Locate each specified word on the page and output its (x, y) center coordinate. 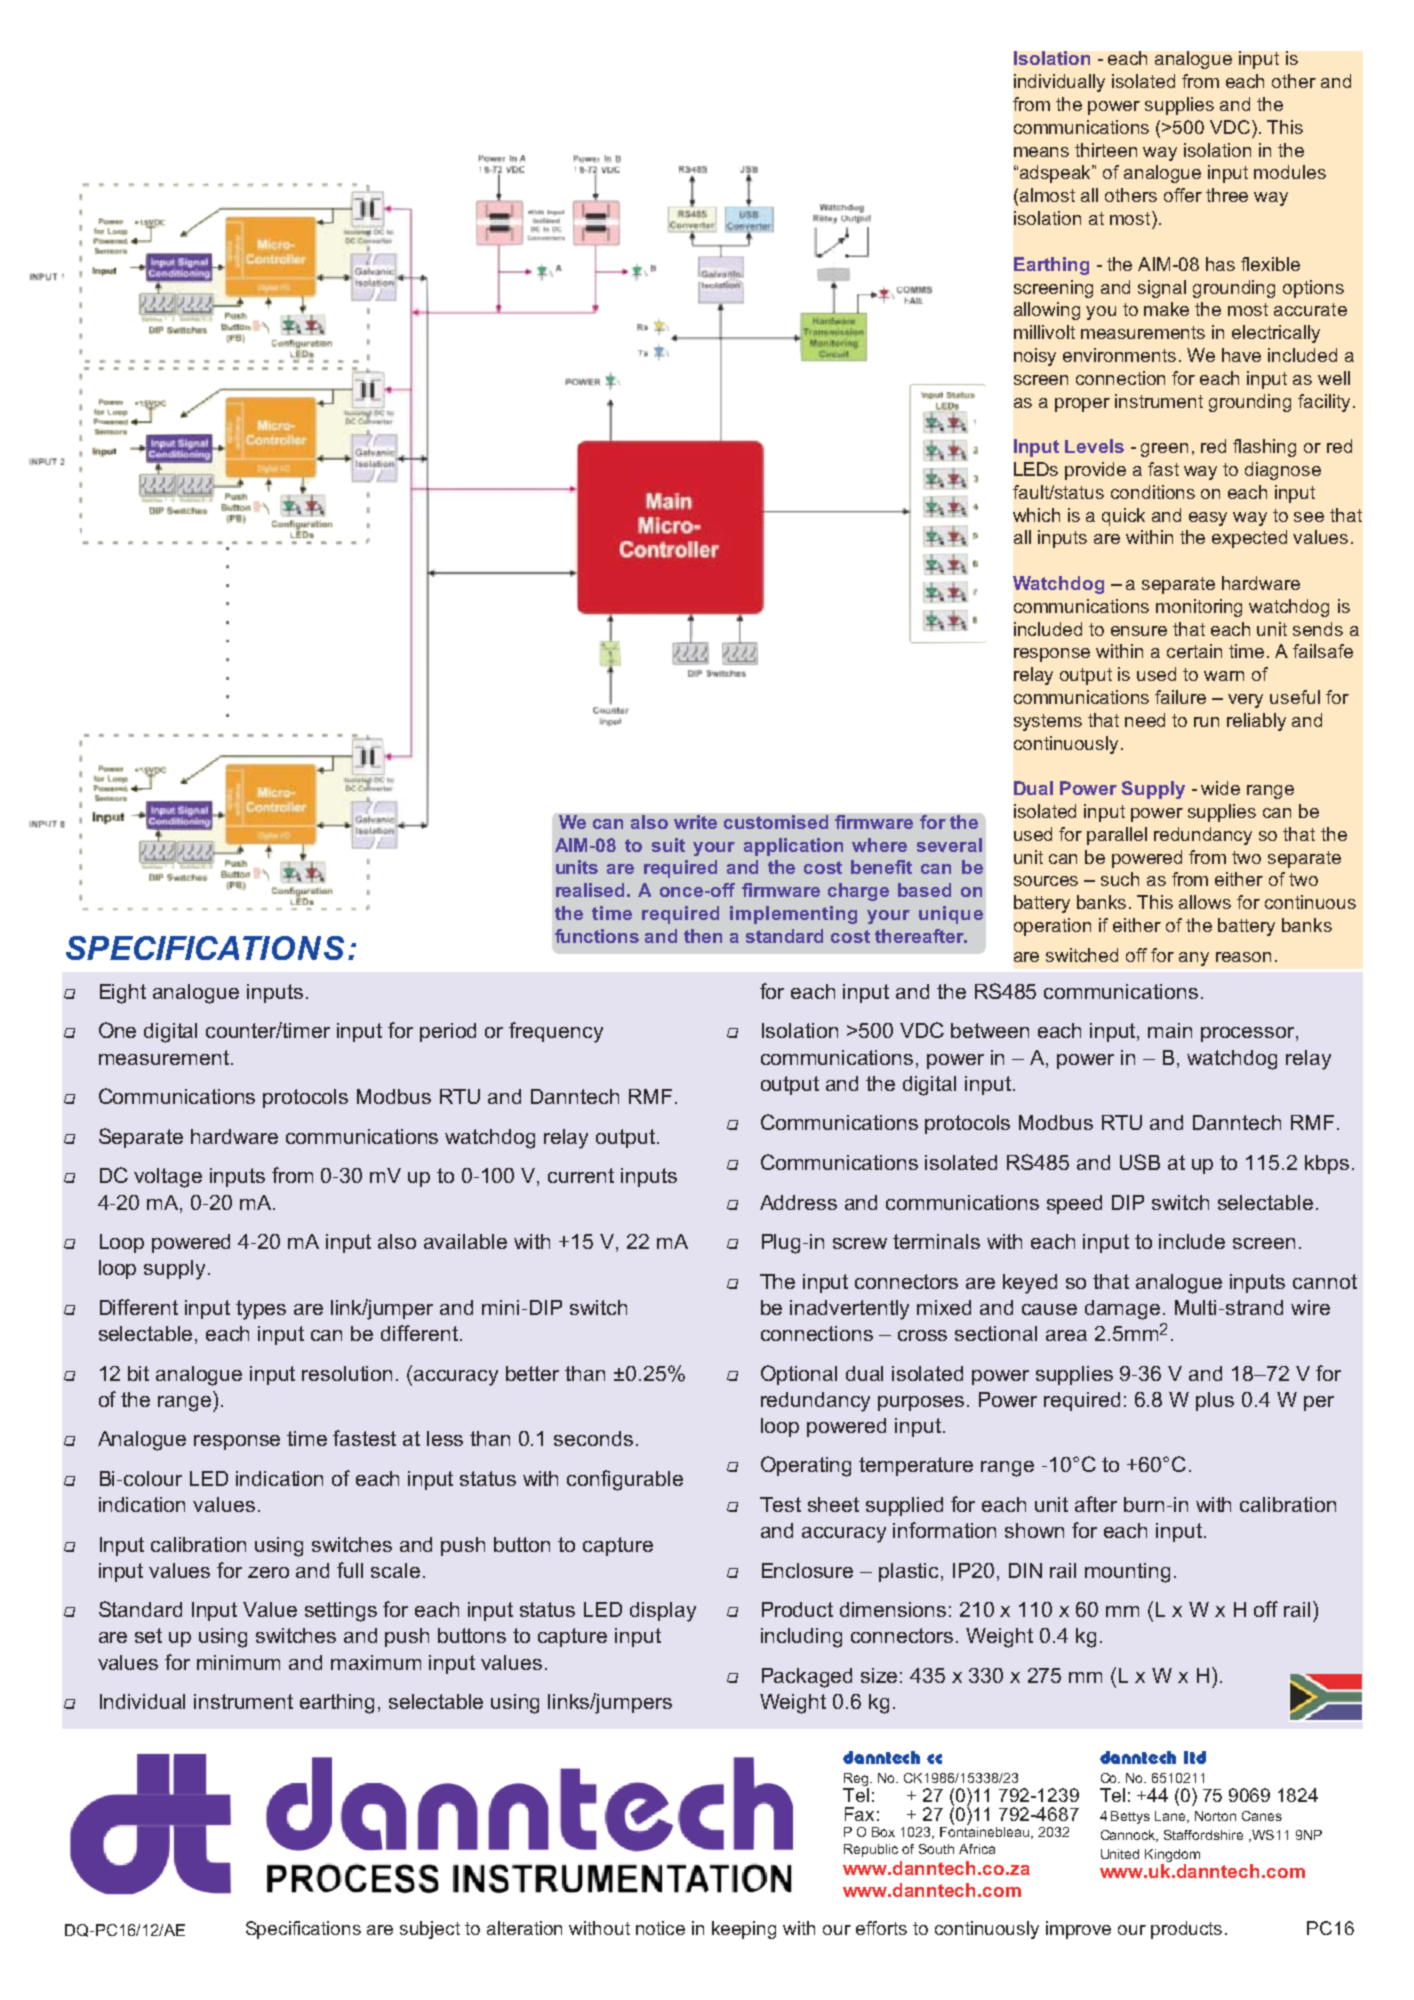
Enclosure (807, 1570)
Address (798, 1202)
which (1036, 515)
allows (1205, 902)
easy (1208, 519)
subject (430, 1930)
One (117, 1030)
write (695, 822)
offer (1183, 195)
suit (668, 845)
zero (268, 1572)
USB (1140, 1162)
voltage (168, 1178)
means (1041, 152)
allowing (1047, 311)
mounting (1127, 1573)
